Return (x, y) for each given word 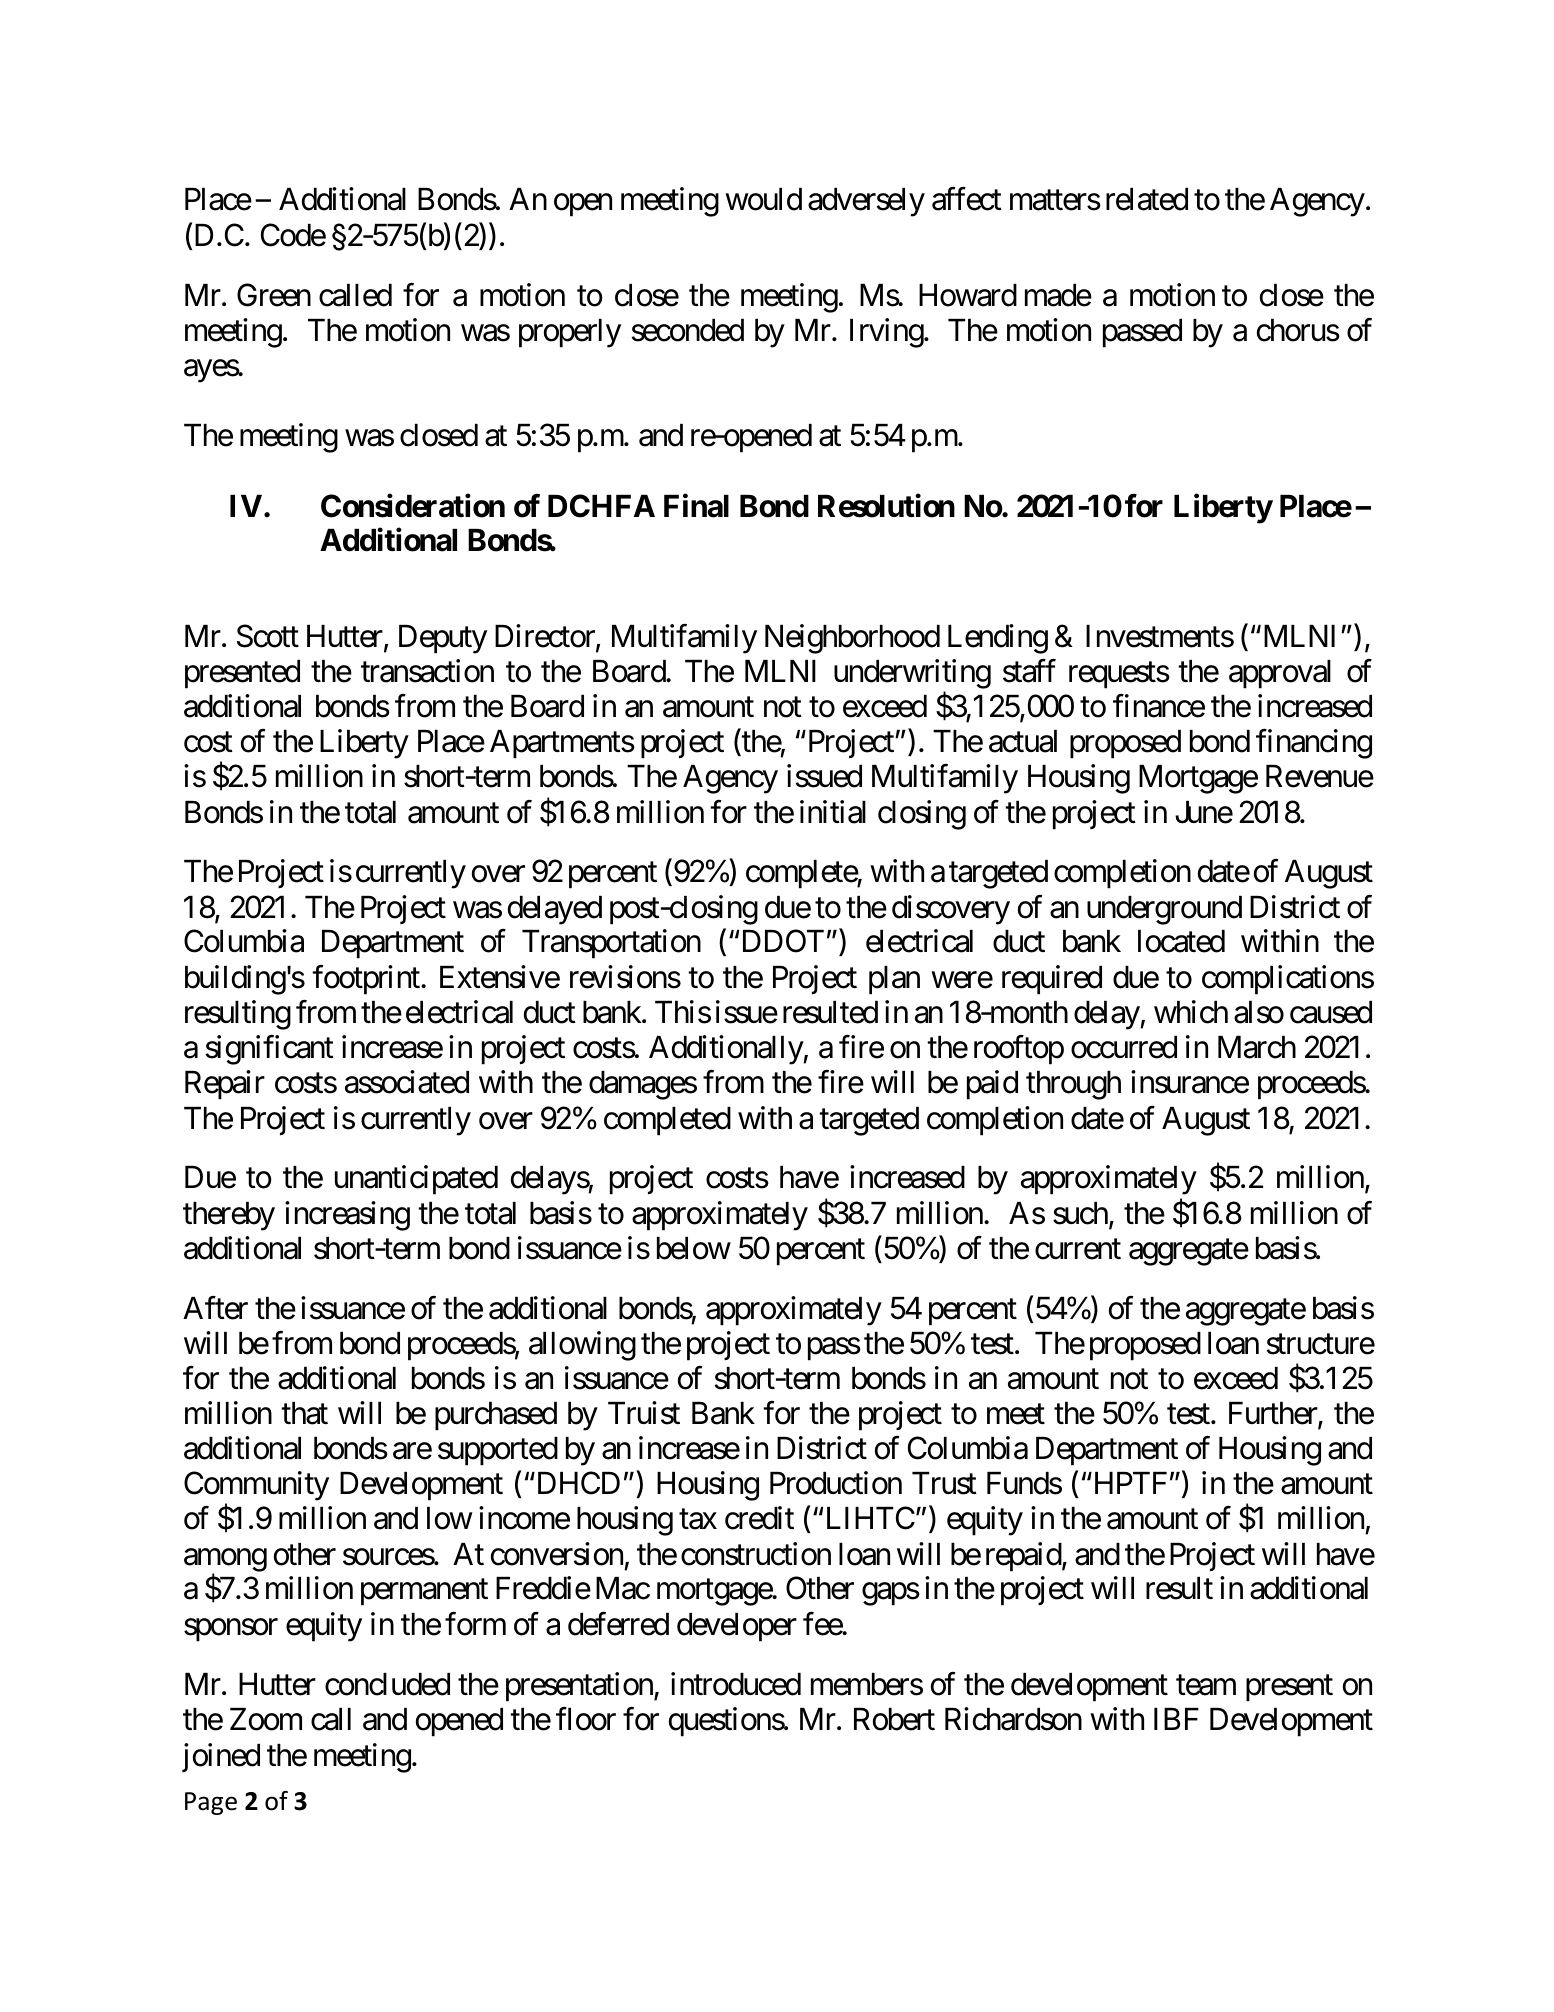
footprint (367, 980)
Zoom (266, 1719)
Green (274, 295)
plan (894, 980)
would (763, 199)
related (1147, 199)
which (1191, 1012)
